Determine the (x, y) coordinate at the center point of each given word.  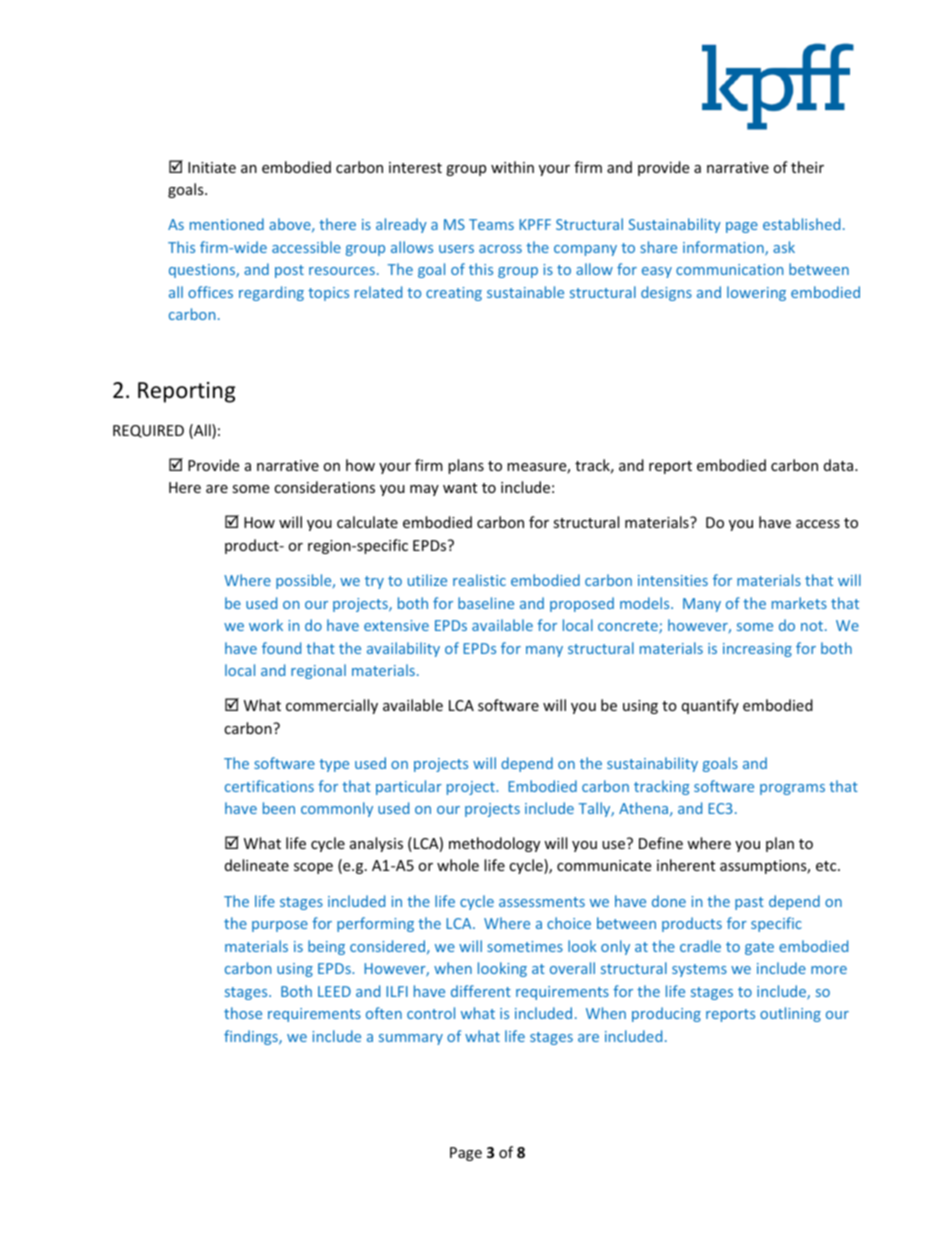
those (243, 1013)
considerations (324, 487)
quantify (710, 706)
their (807, 167)
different (481, 991)
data (840, 465)
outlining (790, 1014)
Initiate (212, 167)
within (512, 167)
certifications (269, 786)
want (460, 488)
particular (409, 787)
